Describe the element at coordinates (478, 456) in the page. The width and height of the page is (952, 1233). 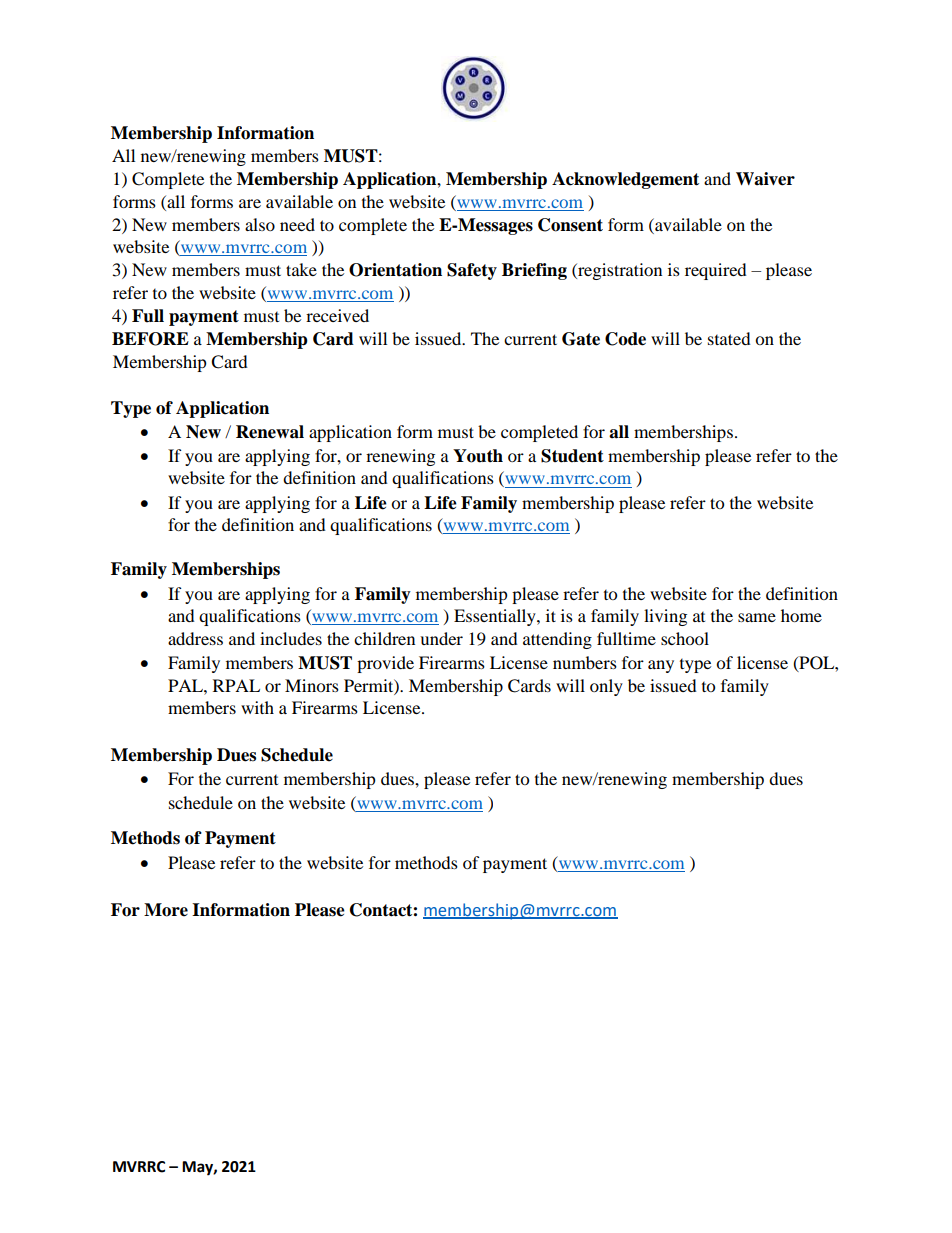
I see `Youth` at that location.
